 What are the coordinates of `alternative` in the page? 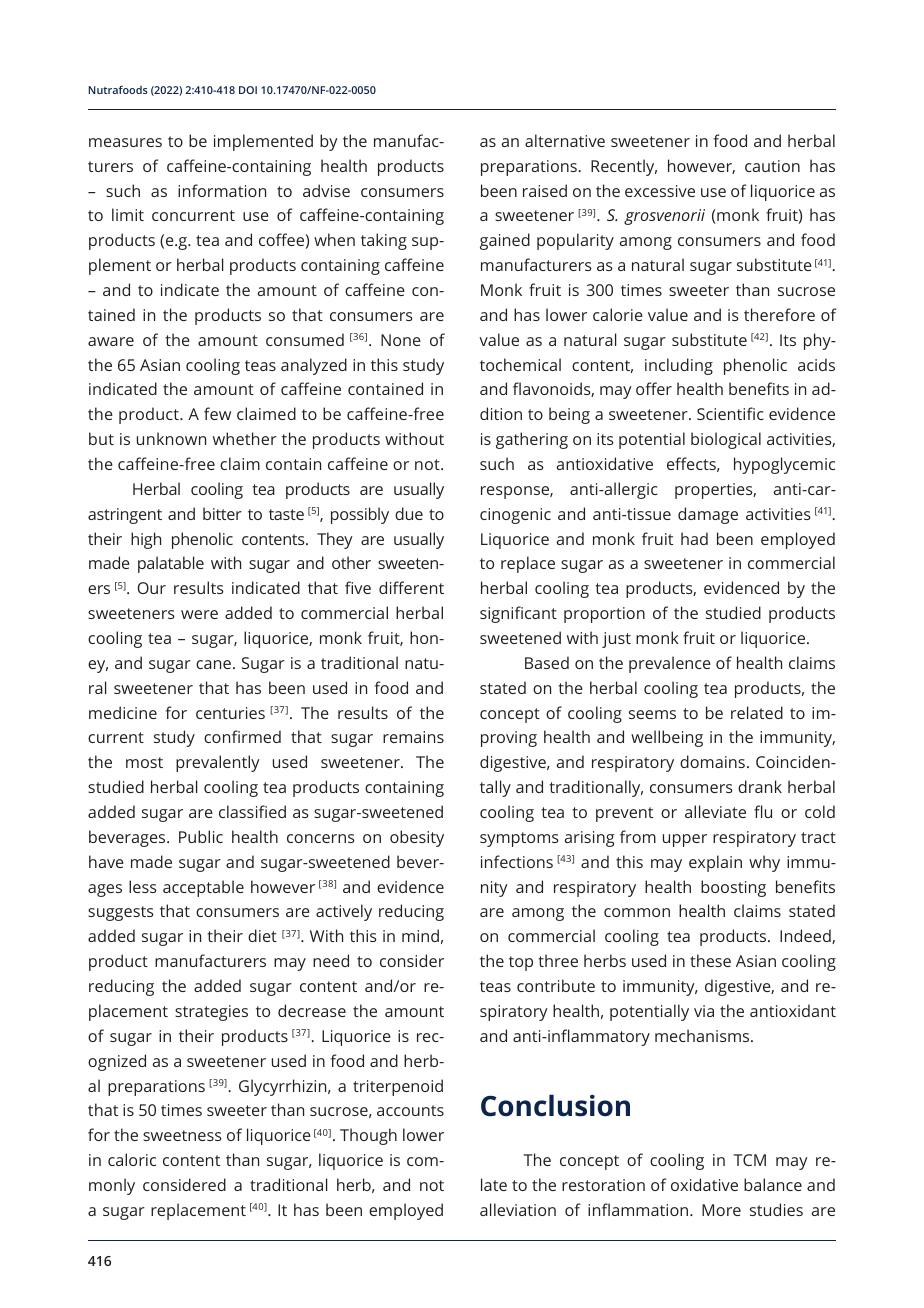 It's located at (565, 140).
